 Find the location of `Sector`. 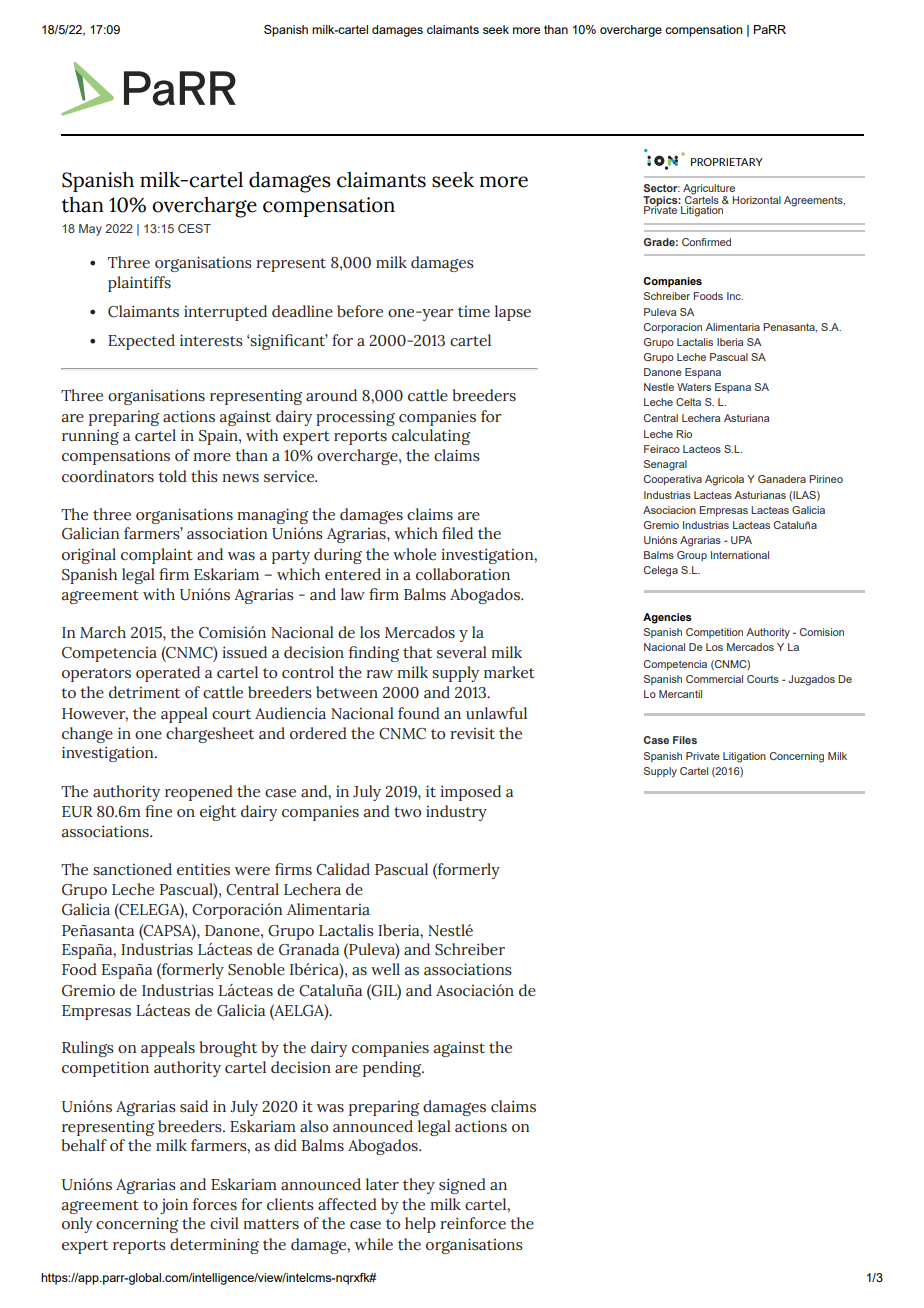

Sector is located at coordinates (662, 188).
